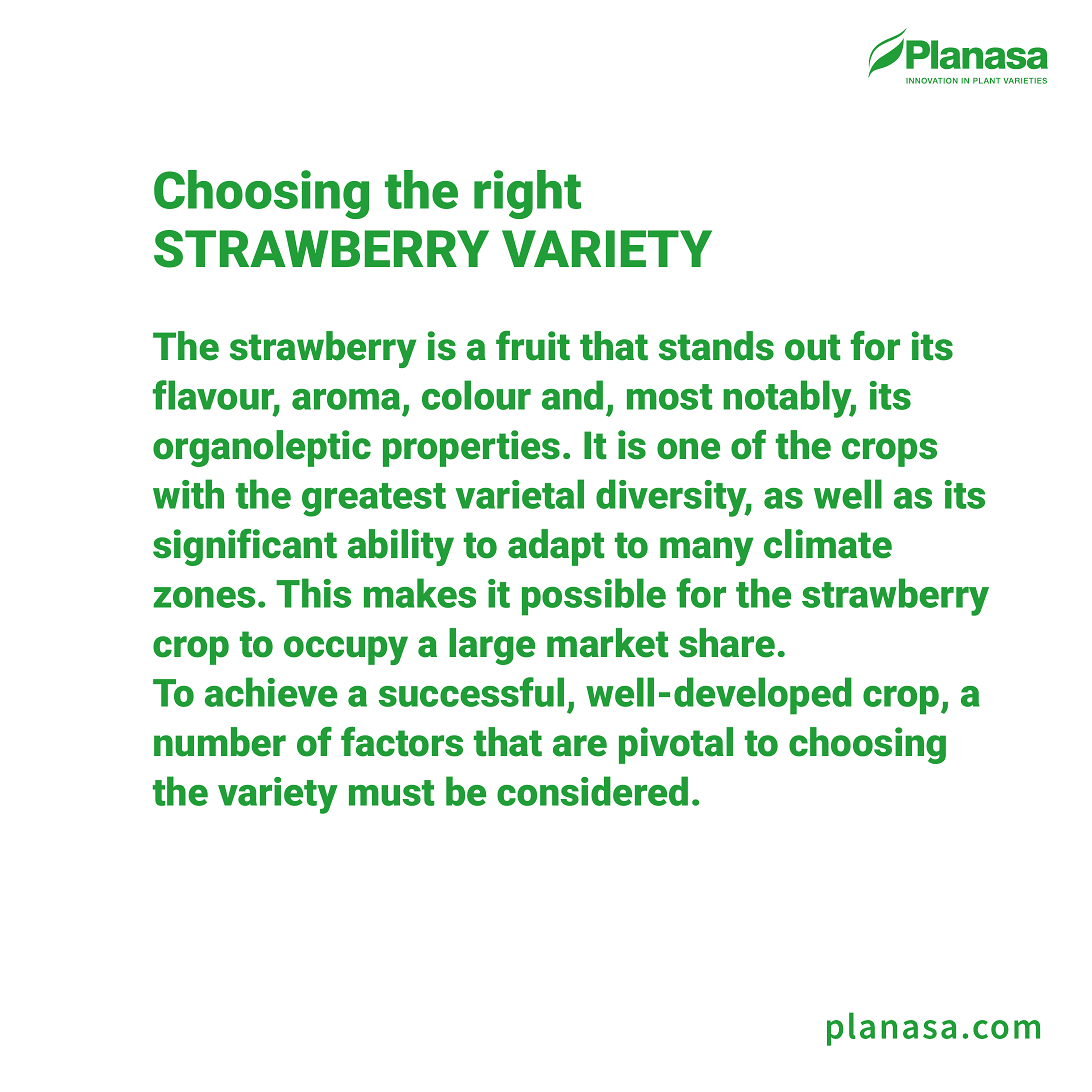  I want to click on makes, so click(420, 593).
